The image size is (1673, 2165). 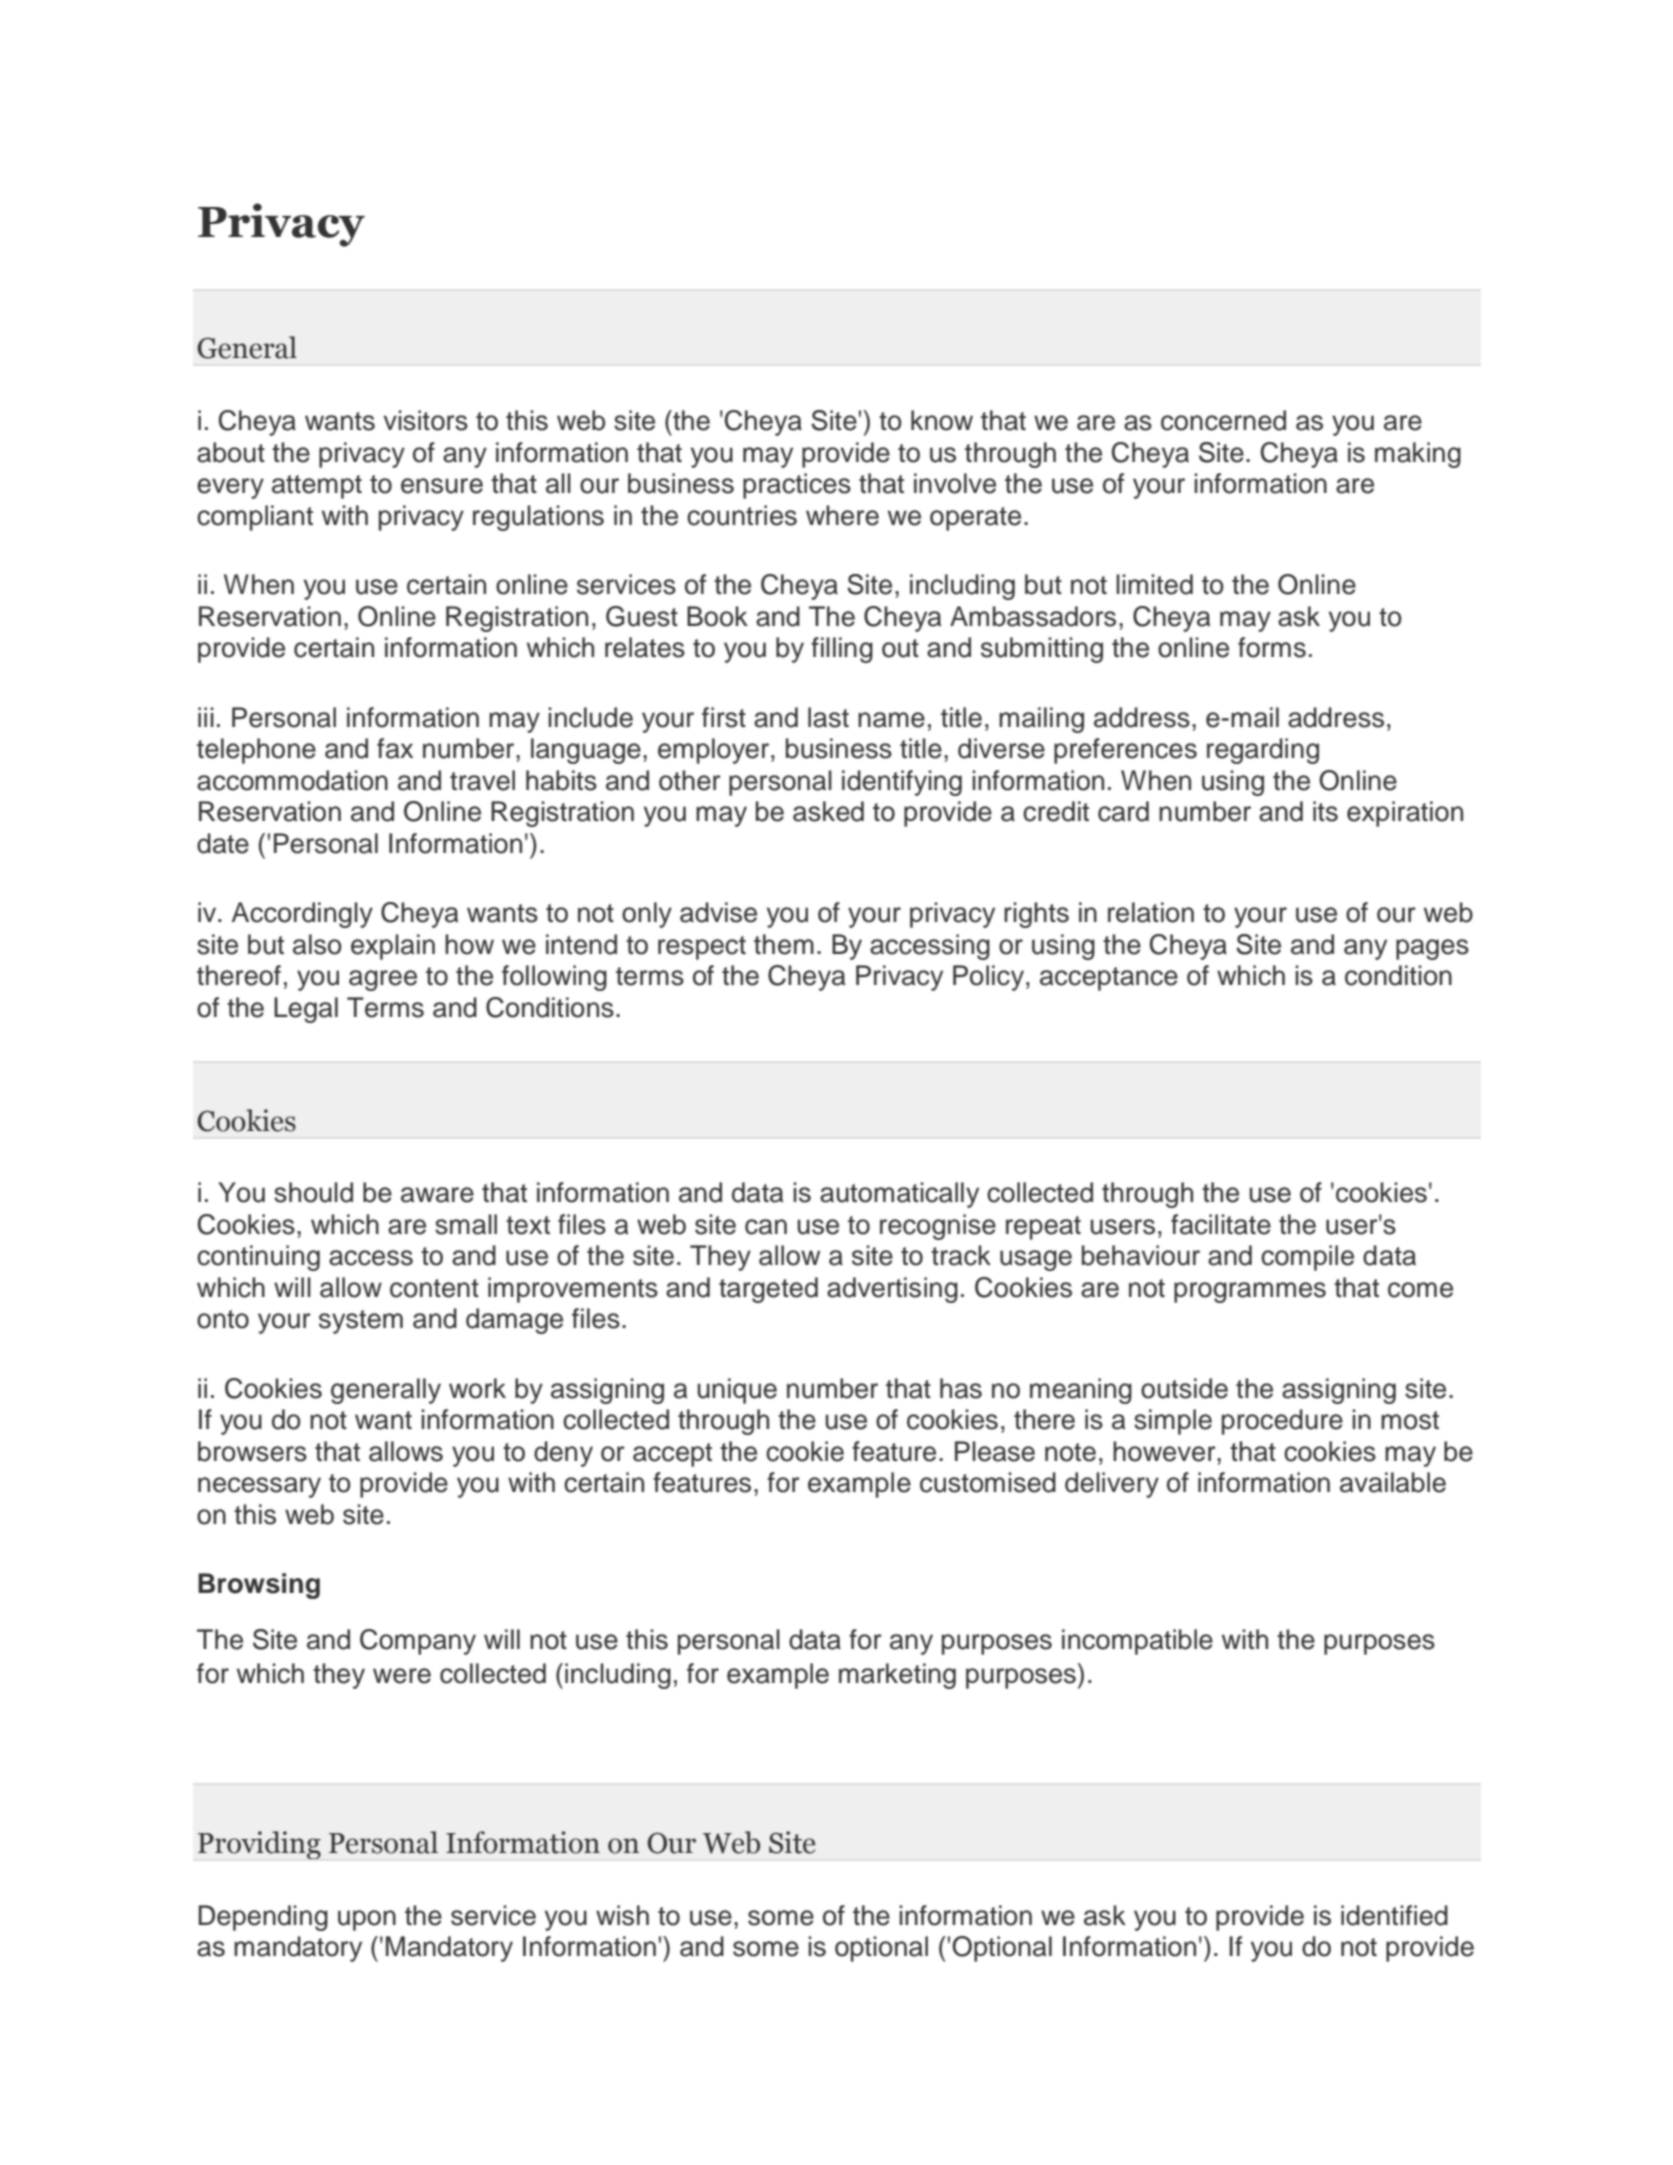 What do you see at coordinates (622, 1915) in the screenshot?
I see `wish` at bounding box center [622, 1915].
